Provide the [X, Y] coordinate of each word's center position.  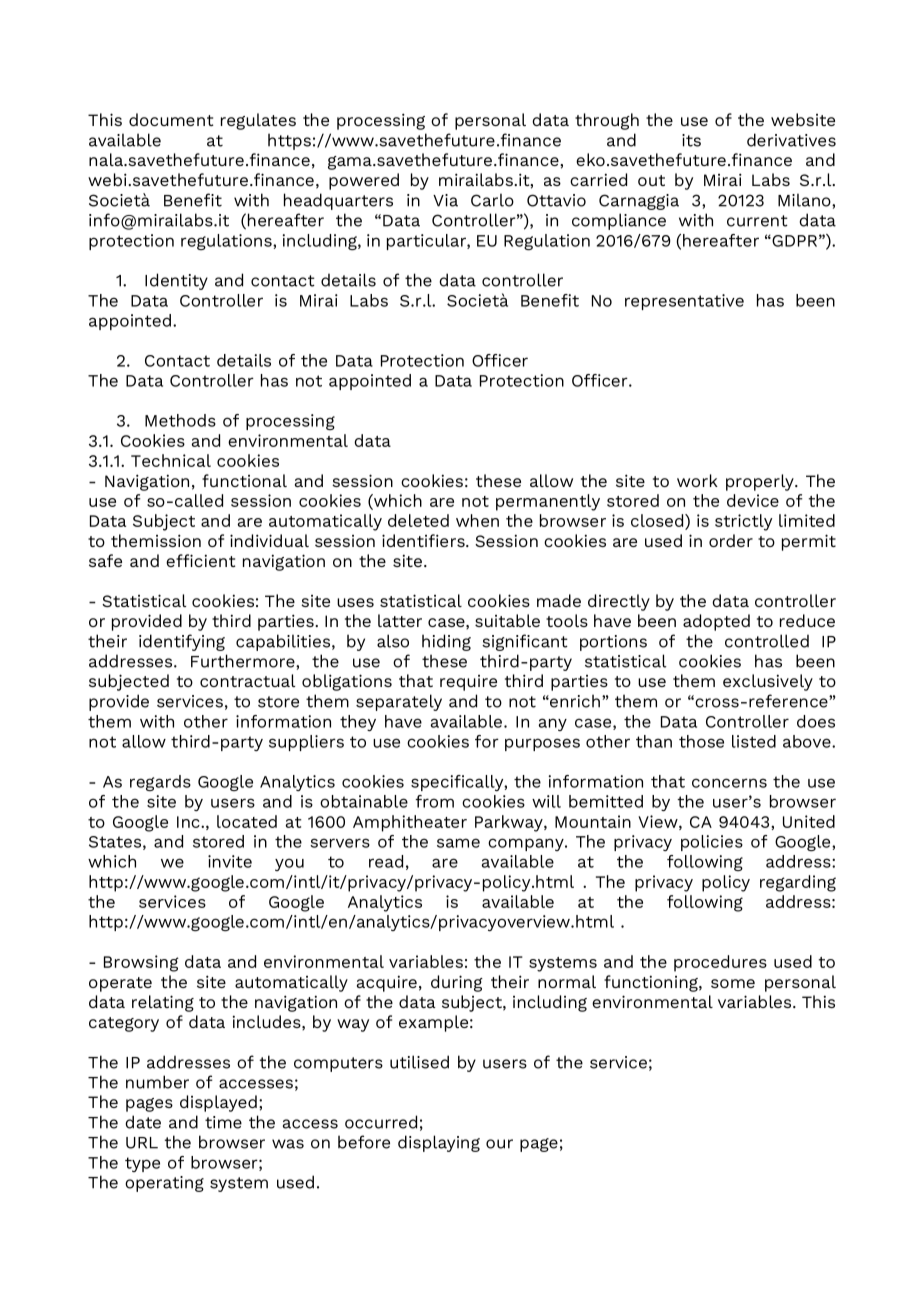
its [691, 140]
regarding [798, 883]
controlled [767, 641]
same [458, 843]
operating [164, 1184]
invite [230, 861]
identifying [182, 642]
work [697, 480]
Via [445, 200]
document [171, 119]
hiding [446, 642]
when [477, 520]
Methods [180, 420]
